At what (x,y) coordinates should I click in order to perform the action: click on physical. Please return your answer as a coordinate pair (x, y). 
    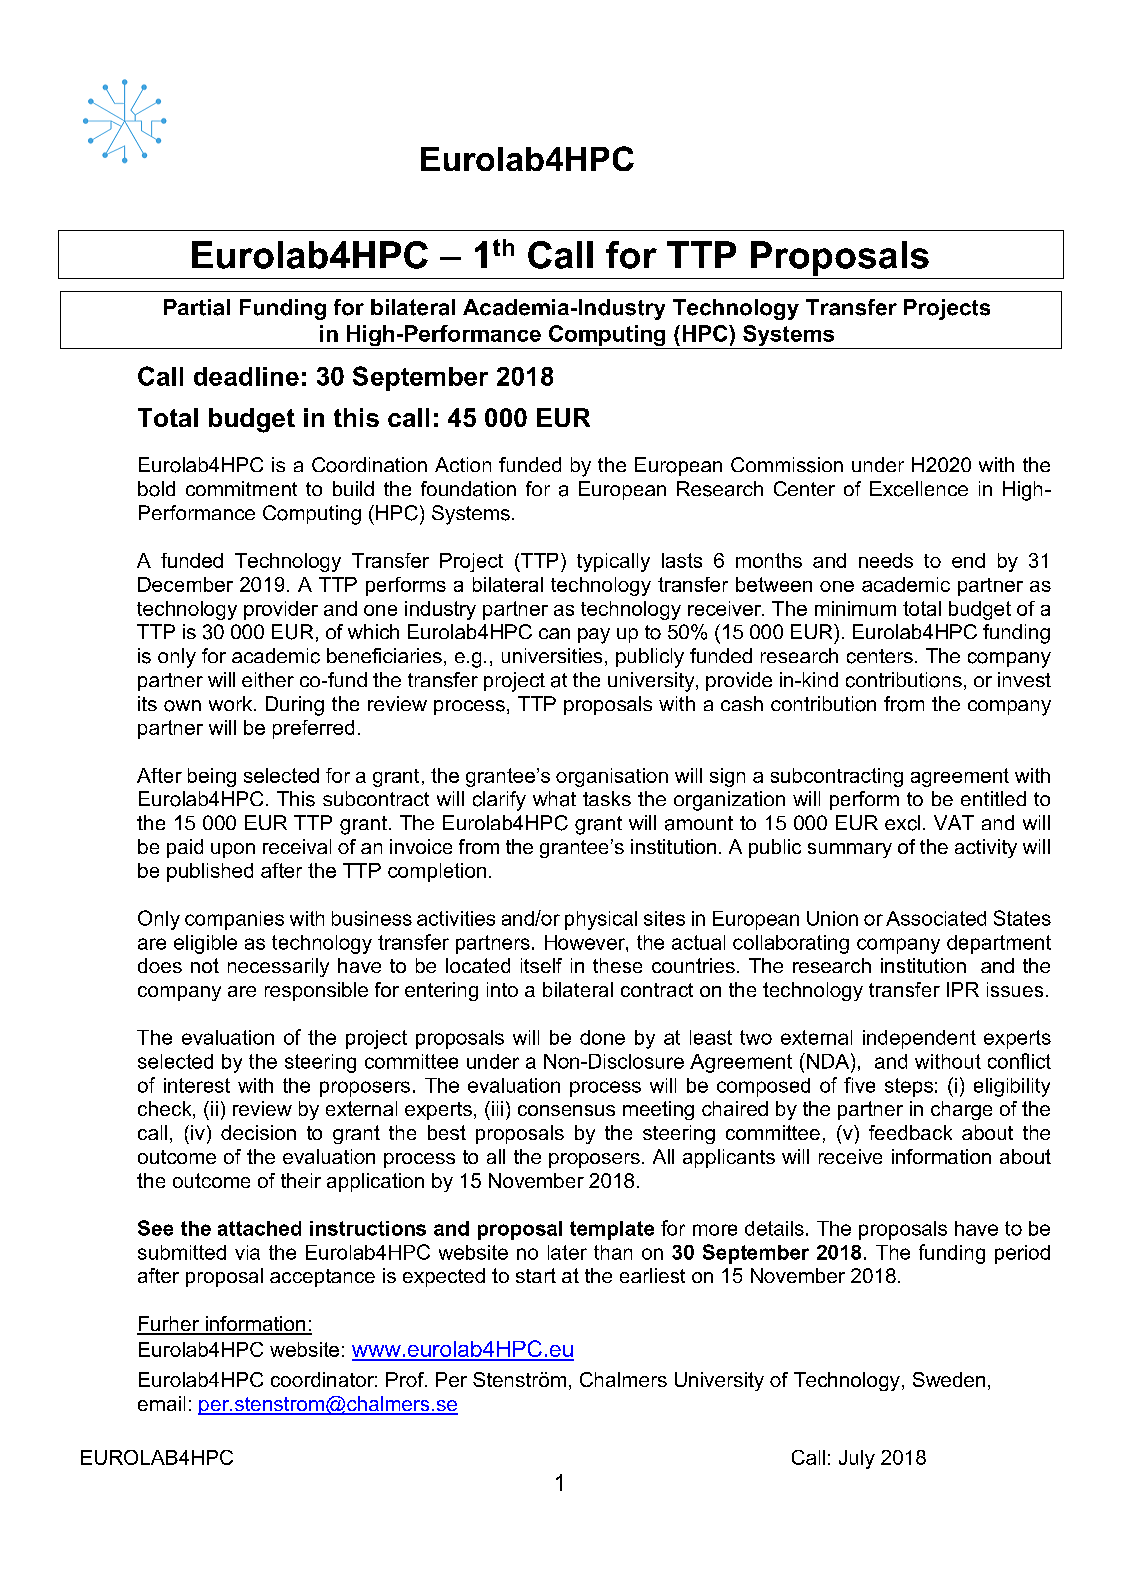
    Looking at the image, I should click on (601, 920).
